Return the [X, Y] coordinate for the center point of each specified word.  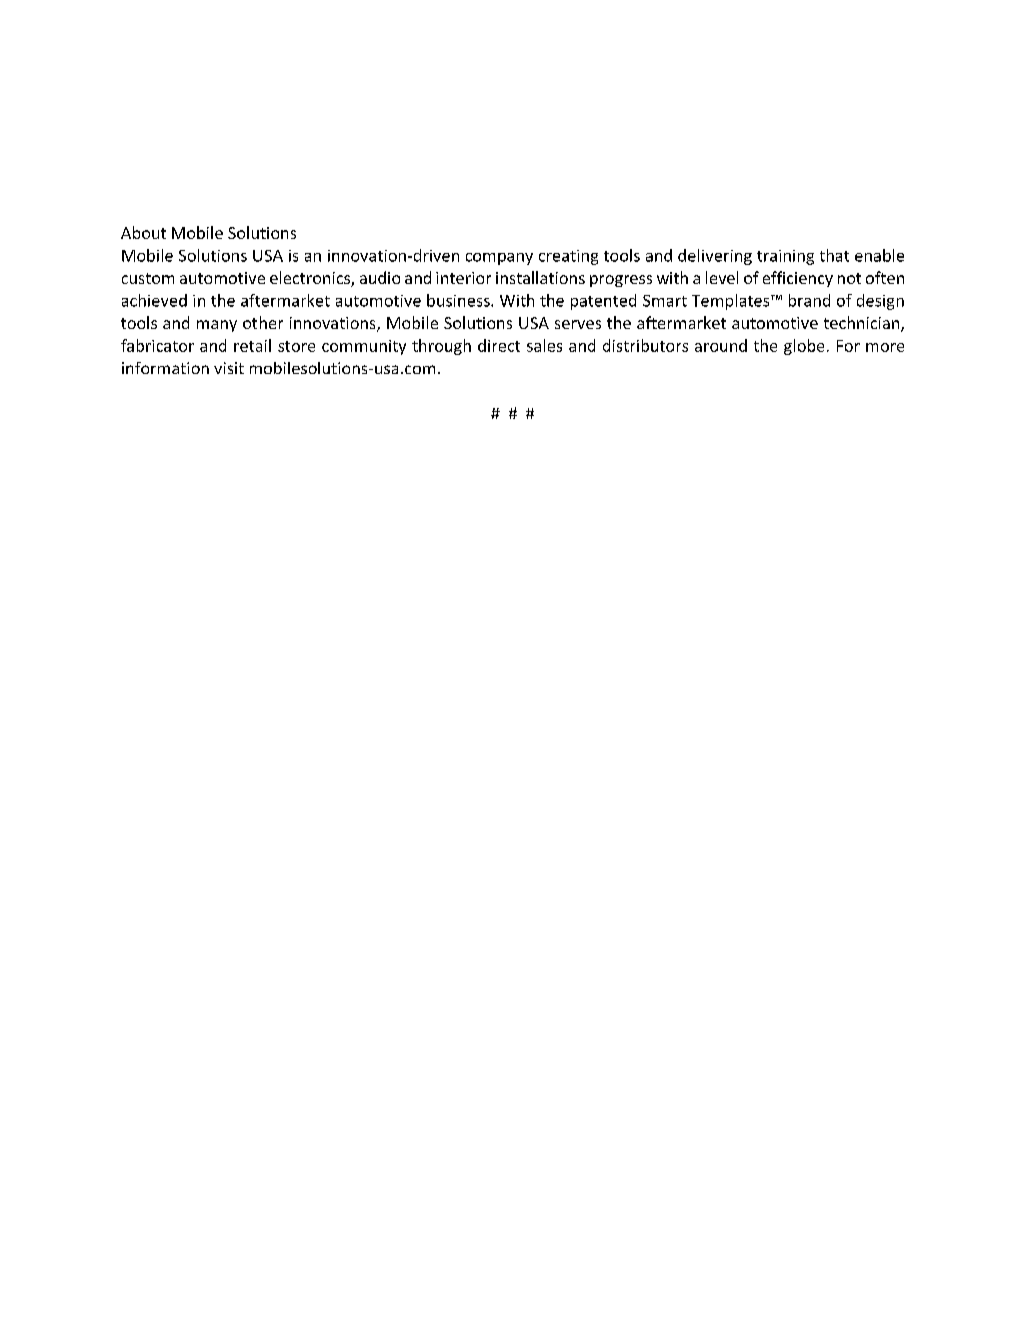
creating [568, 257]
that [834, 255]
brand [809, 300]
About [143, 232]
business [459, 300]
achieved [154, 300]
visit [229, 368]
